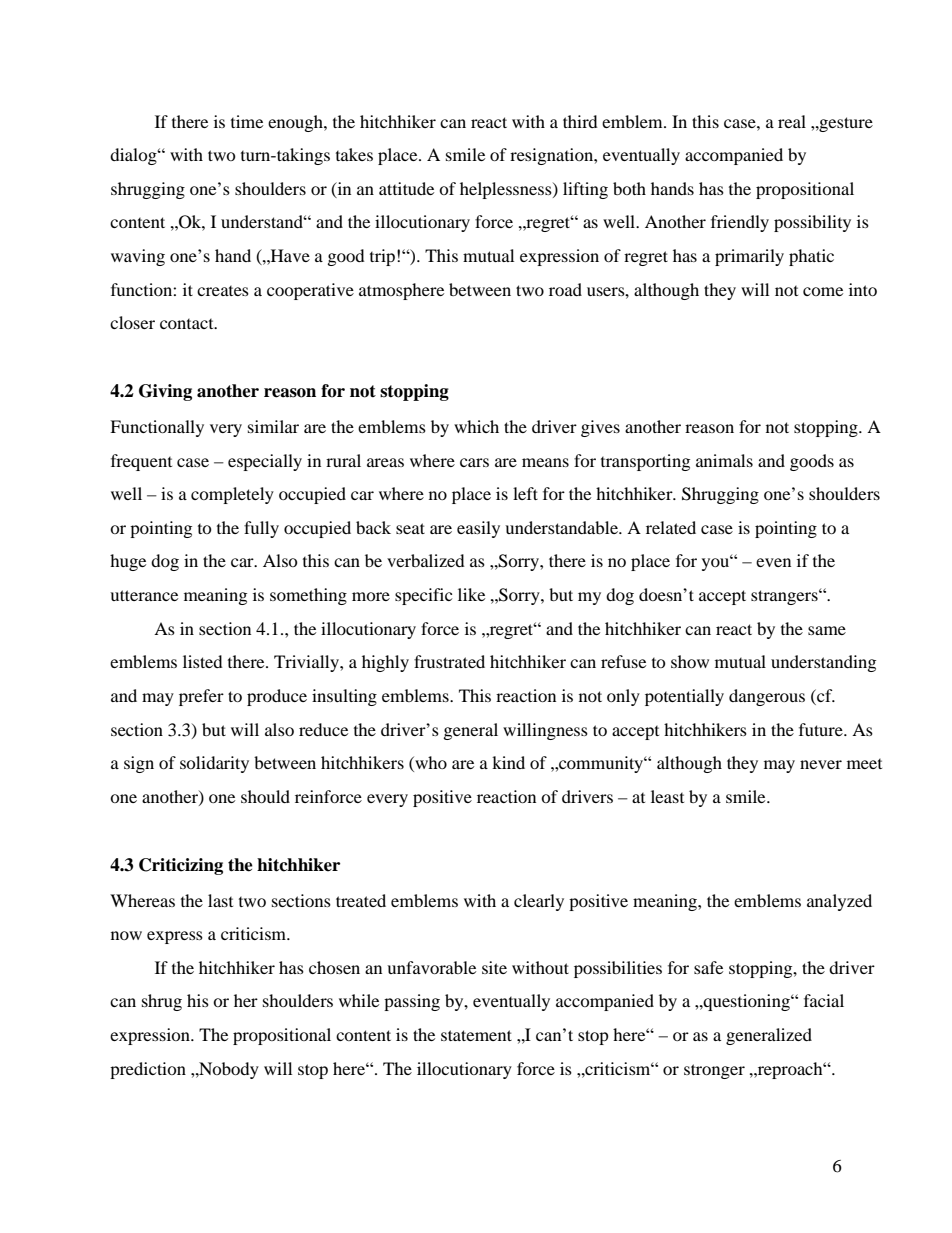 This document has height=1233, width=952. What do you see at coordinates (247, 121) in the document?
I see `time` at bounding box center [247, 121].
